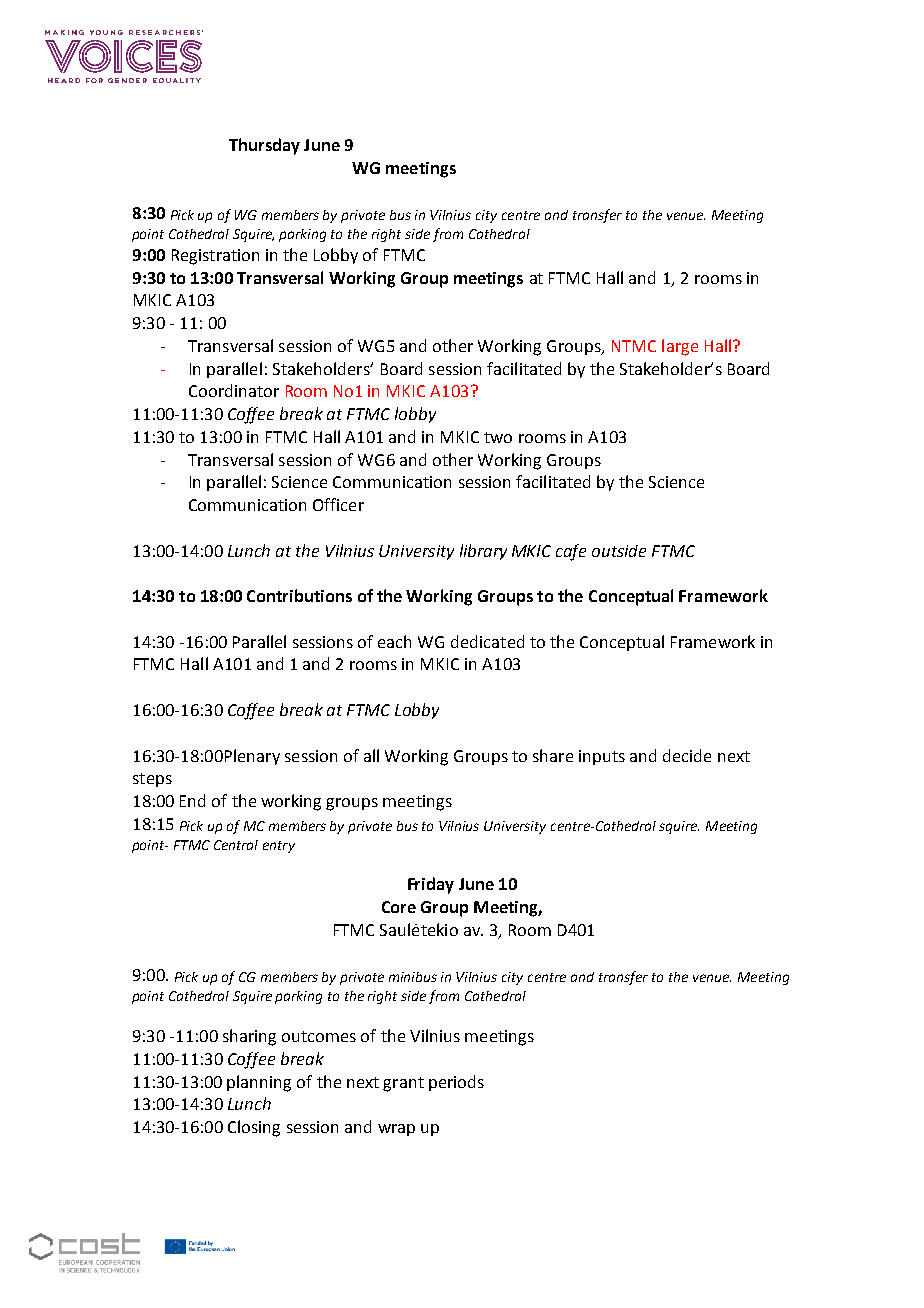 The width and height of the document is (924, 1308). Describe the element at coordinates (234, 390) in the document. I see `Coordinator` at that location.
